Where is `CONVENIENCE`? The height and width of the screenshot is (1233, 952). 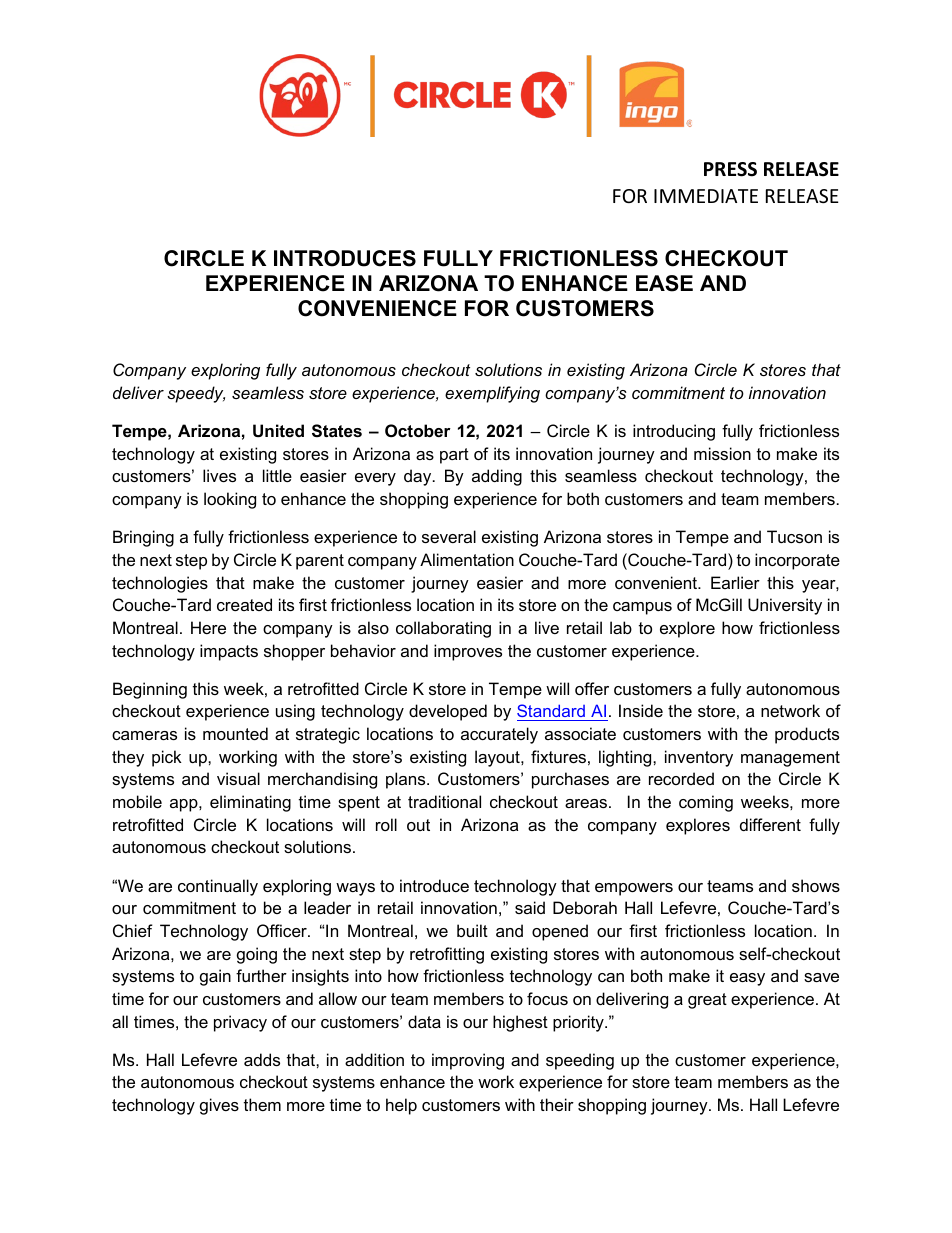 CONVENIENCE is located at coordinates (377, 308).
